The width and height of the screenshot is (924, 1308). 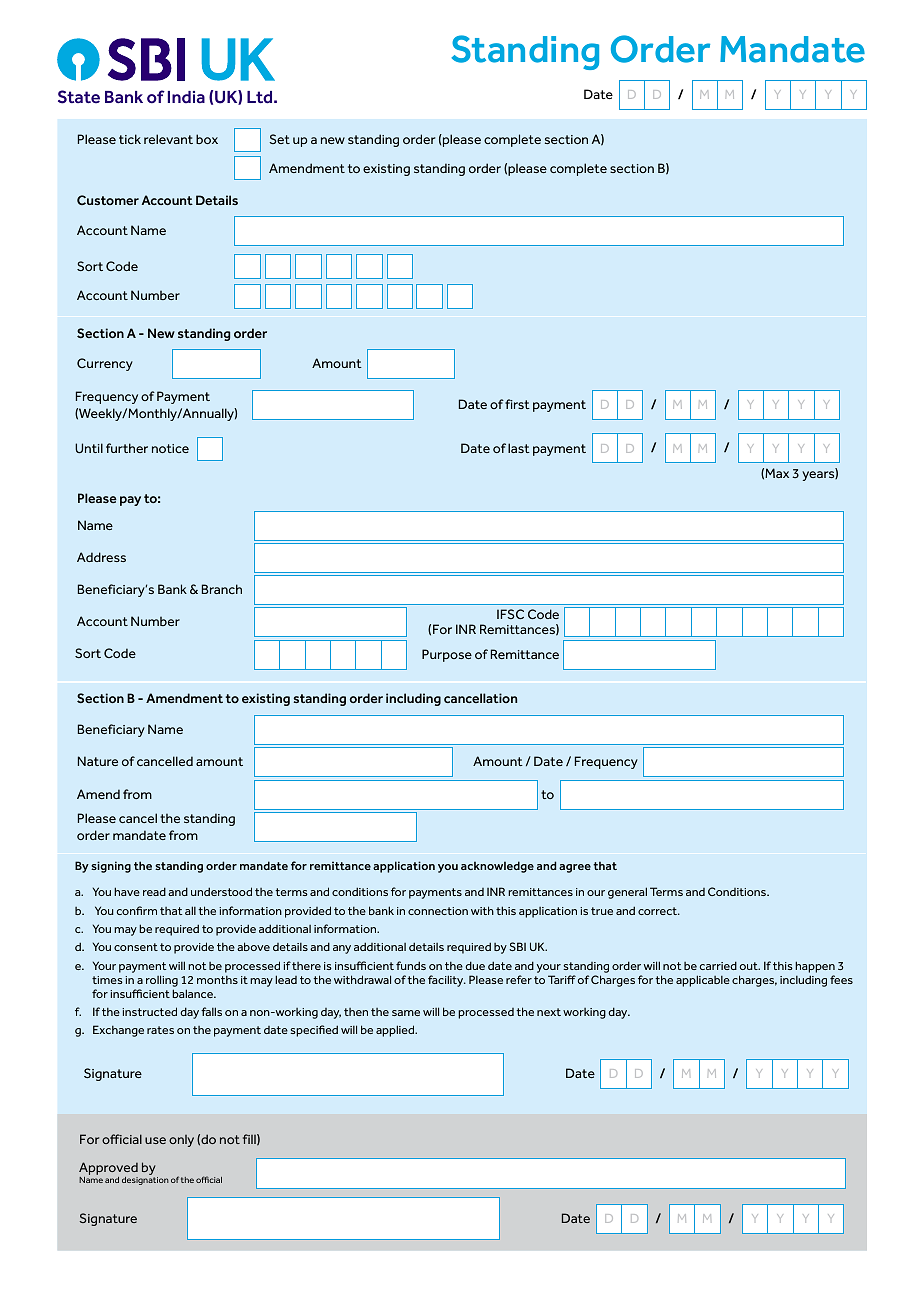 I want to click on agree, so click(x=575, y=868).
